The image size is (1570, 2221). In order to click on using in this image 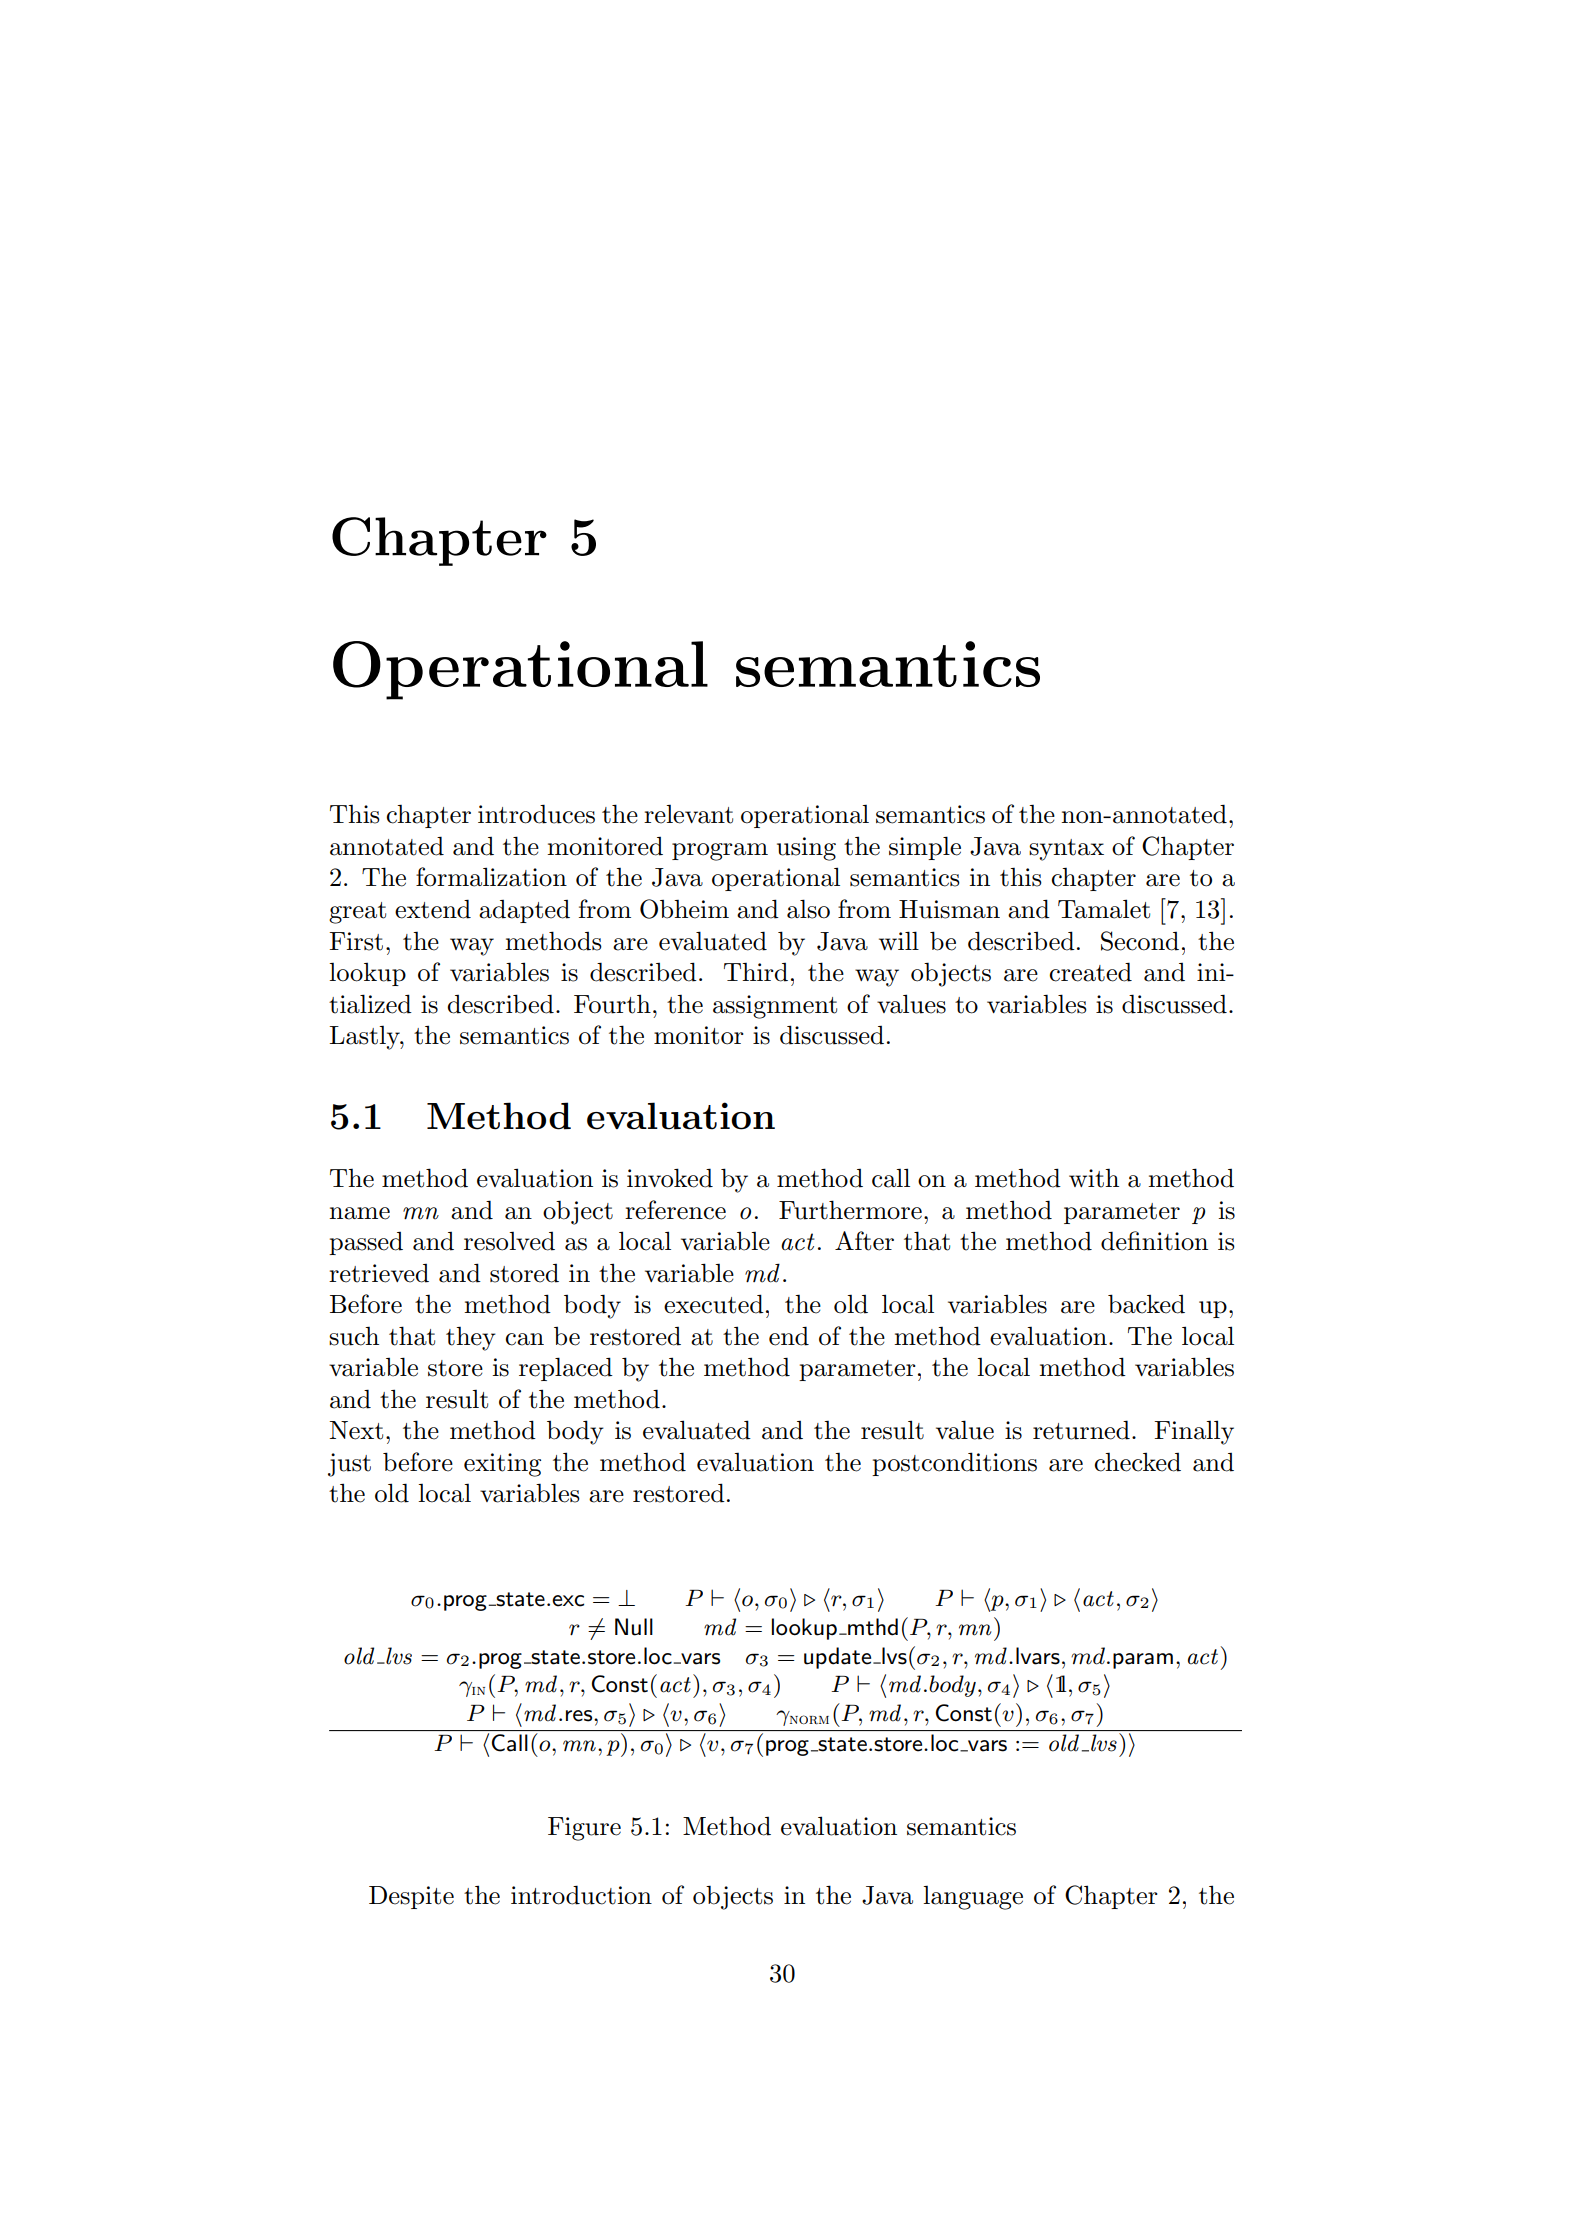, I will do `click(806, 849)`.
